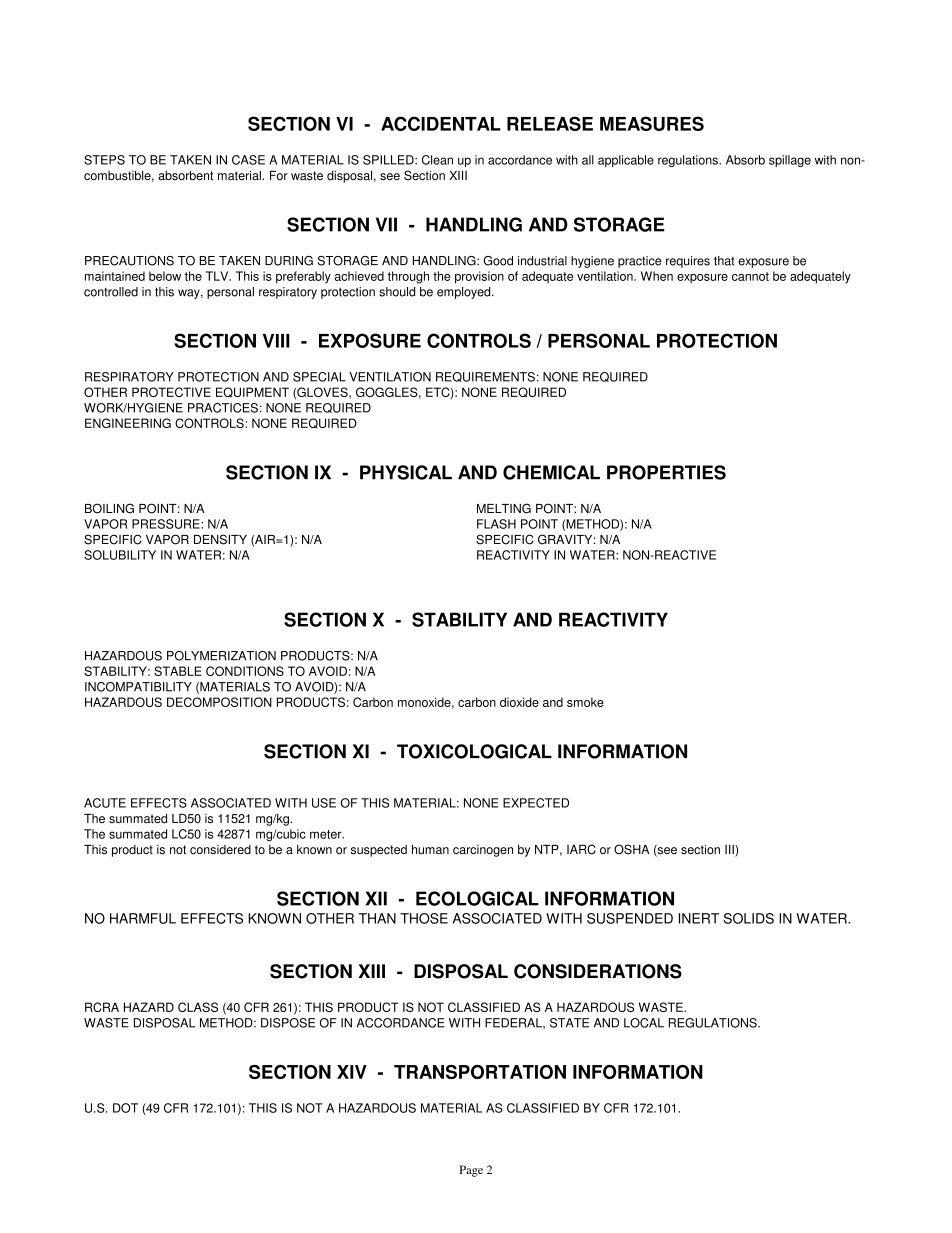 The height and width of the document is (1233, 952). I want to click on Page, so click(471, 1171).
